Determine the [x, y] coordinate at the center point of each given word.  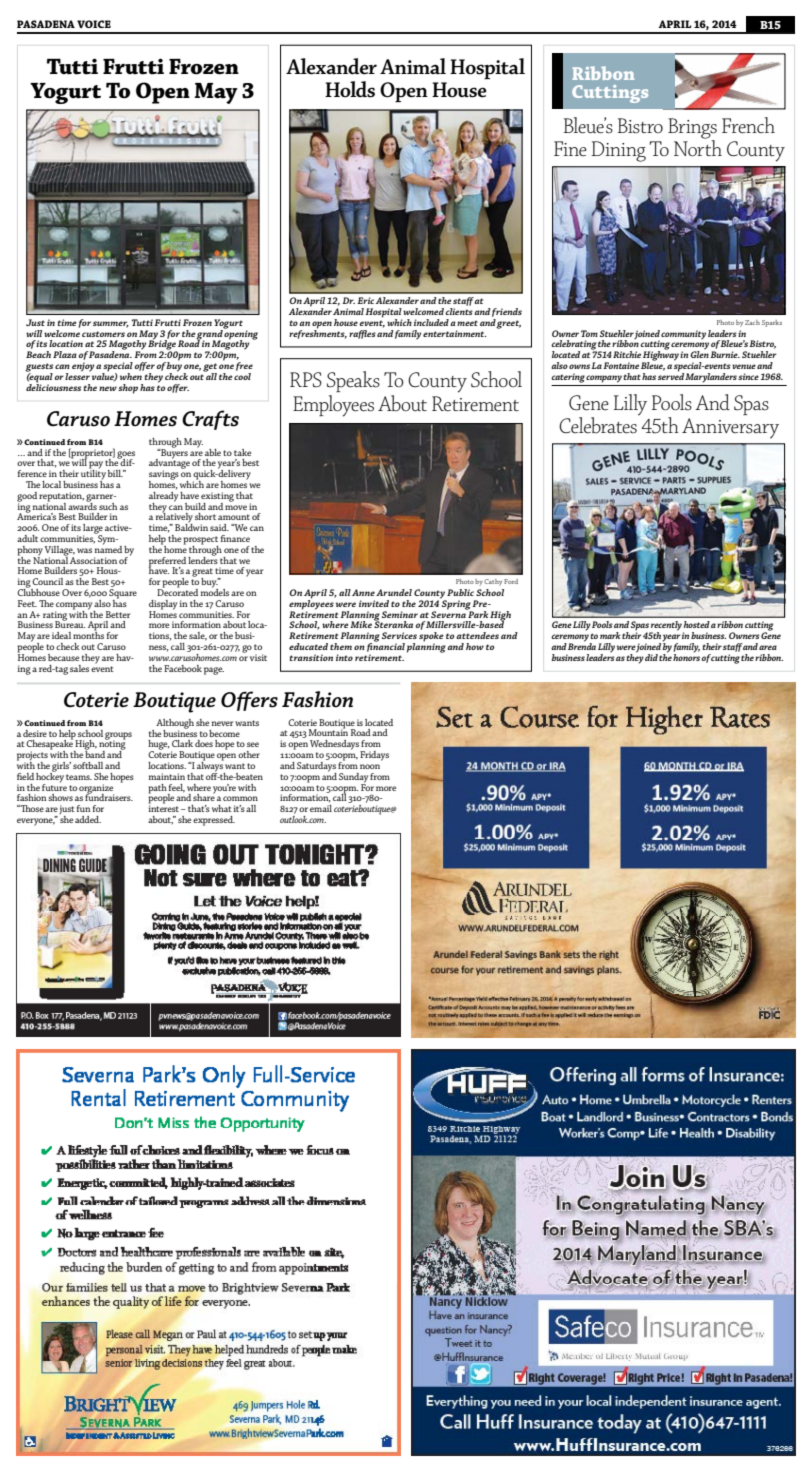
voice [94, 24]
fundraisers [109, 796]
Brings [692, 129]
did [651, 657]
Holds [350, 89]
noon [370, 766]
